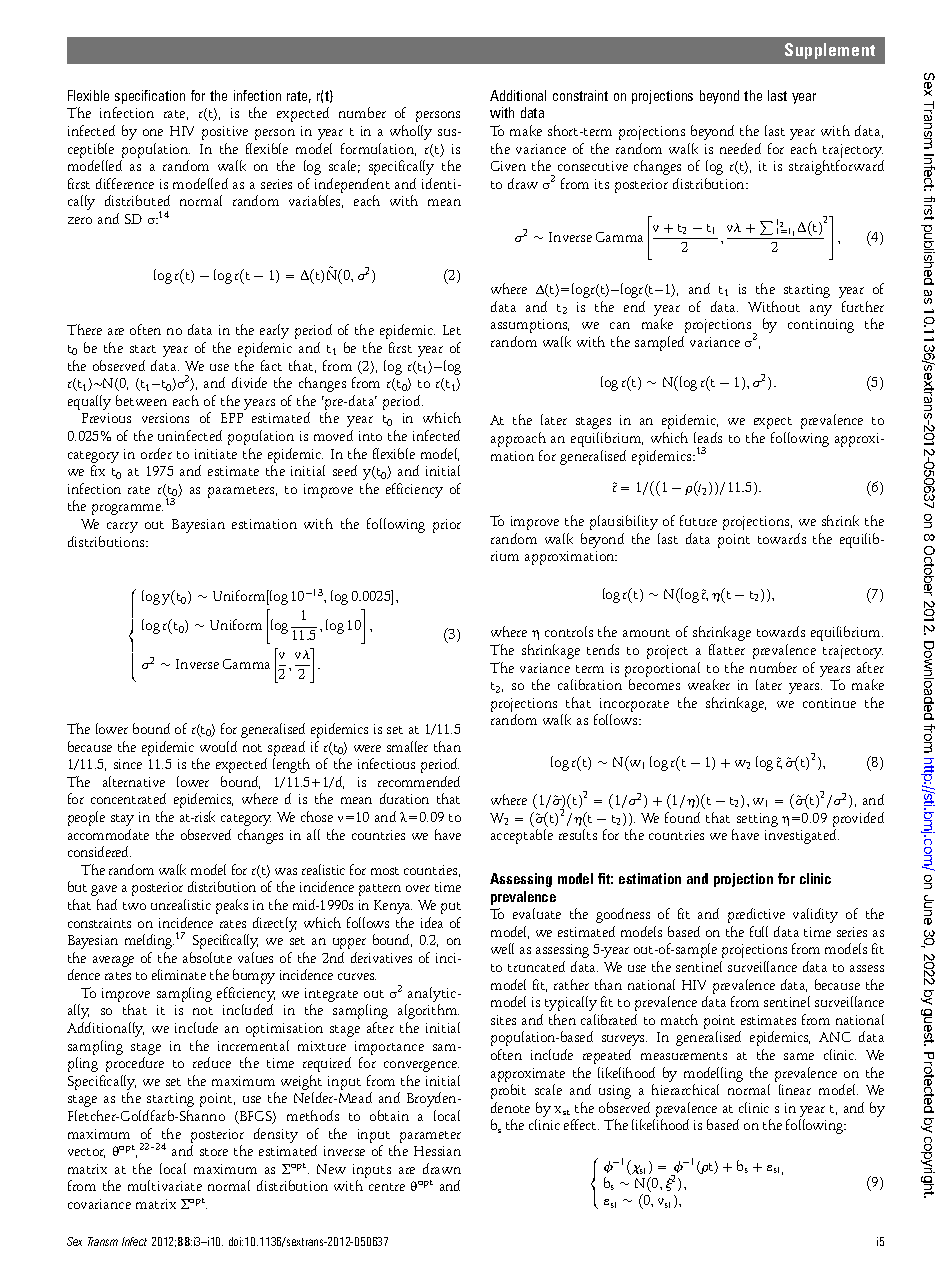 Image resolution: width=952 pixels, height=1270 pixels. What do you see at coordinates (214, 1152) in the screenshot?
I see `store` at bounding box center [214, 1152].
